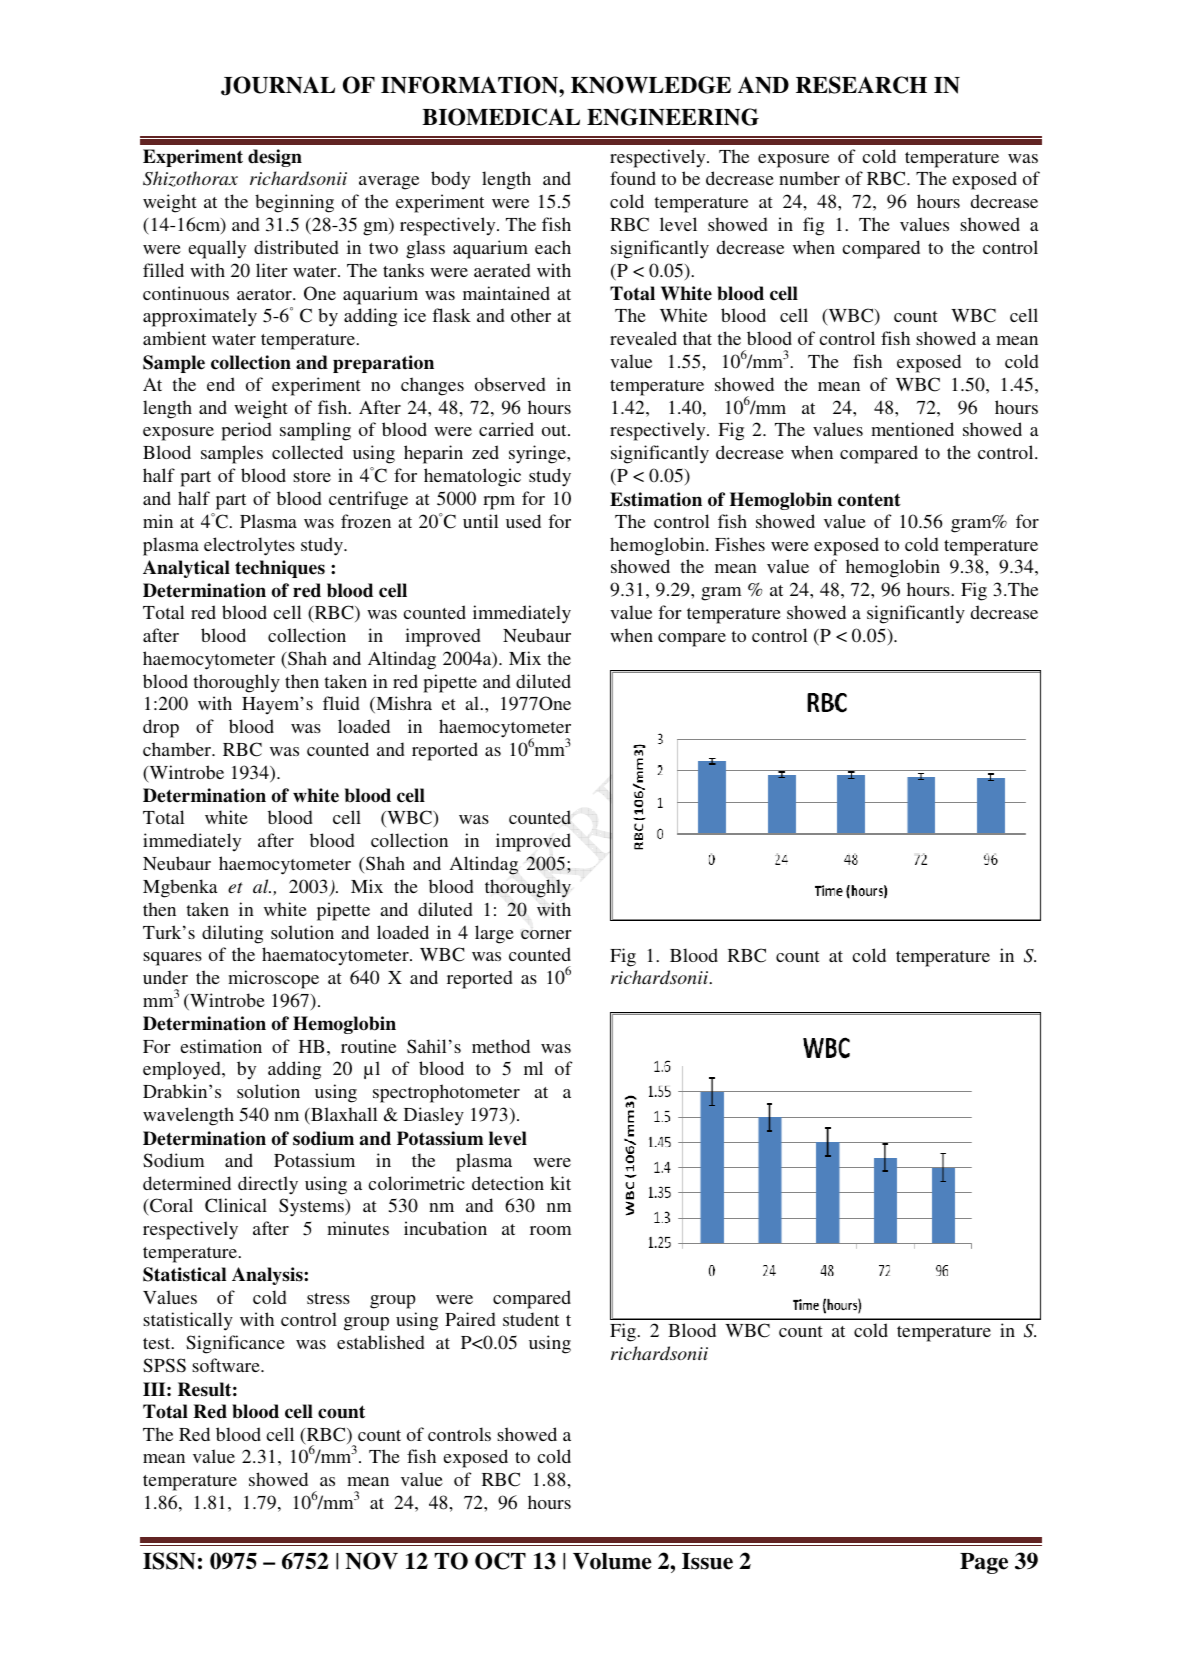 Image resolution: width=1181 pixels, height=1671 pixels. What do you see at coordinates (501, 1046) in the page?
I see `method` at bounding box center [501, 1046].
